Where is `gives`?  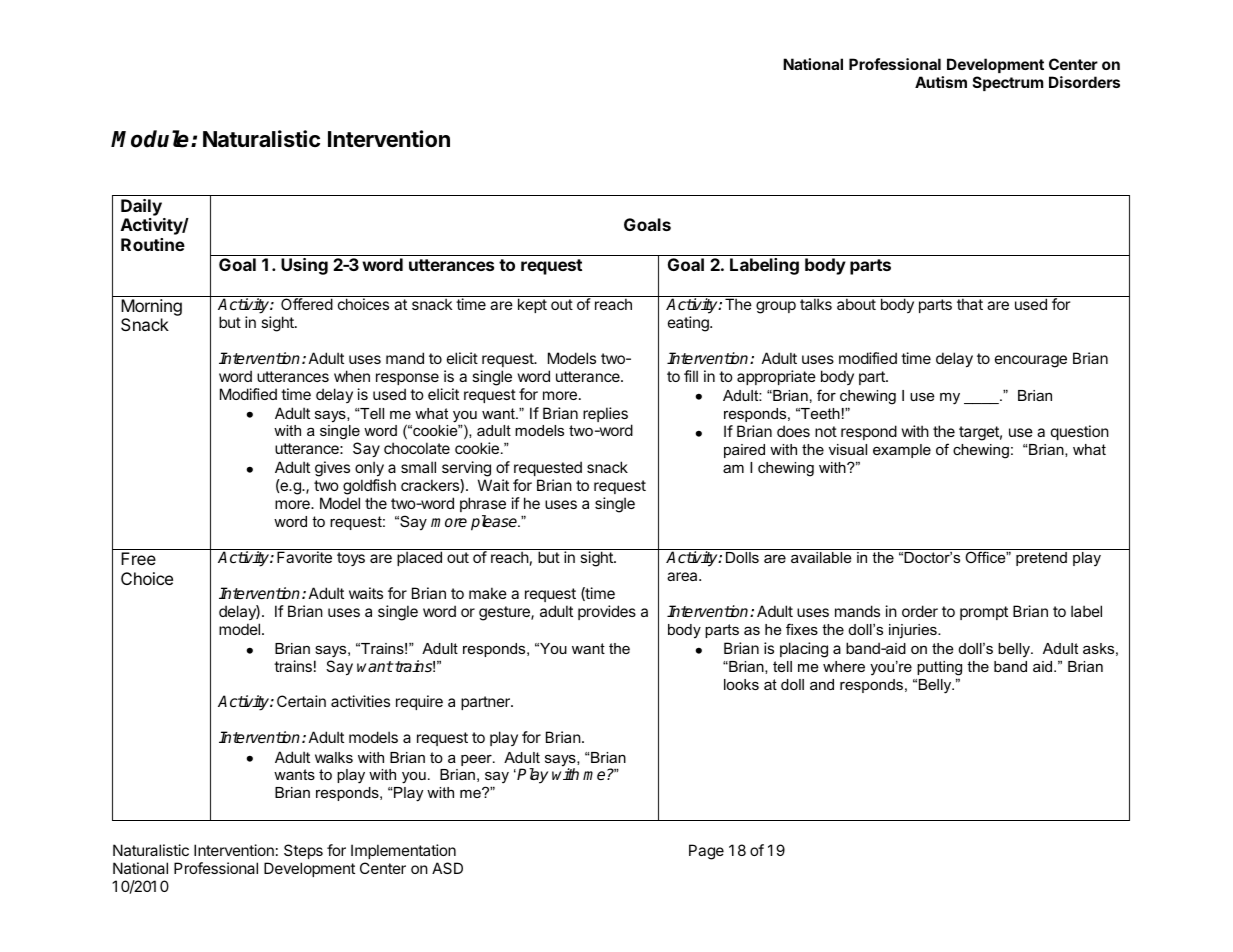
gives is located at coordinates (332, 469).
